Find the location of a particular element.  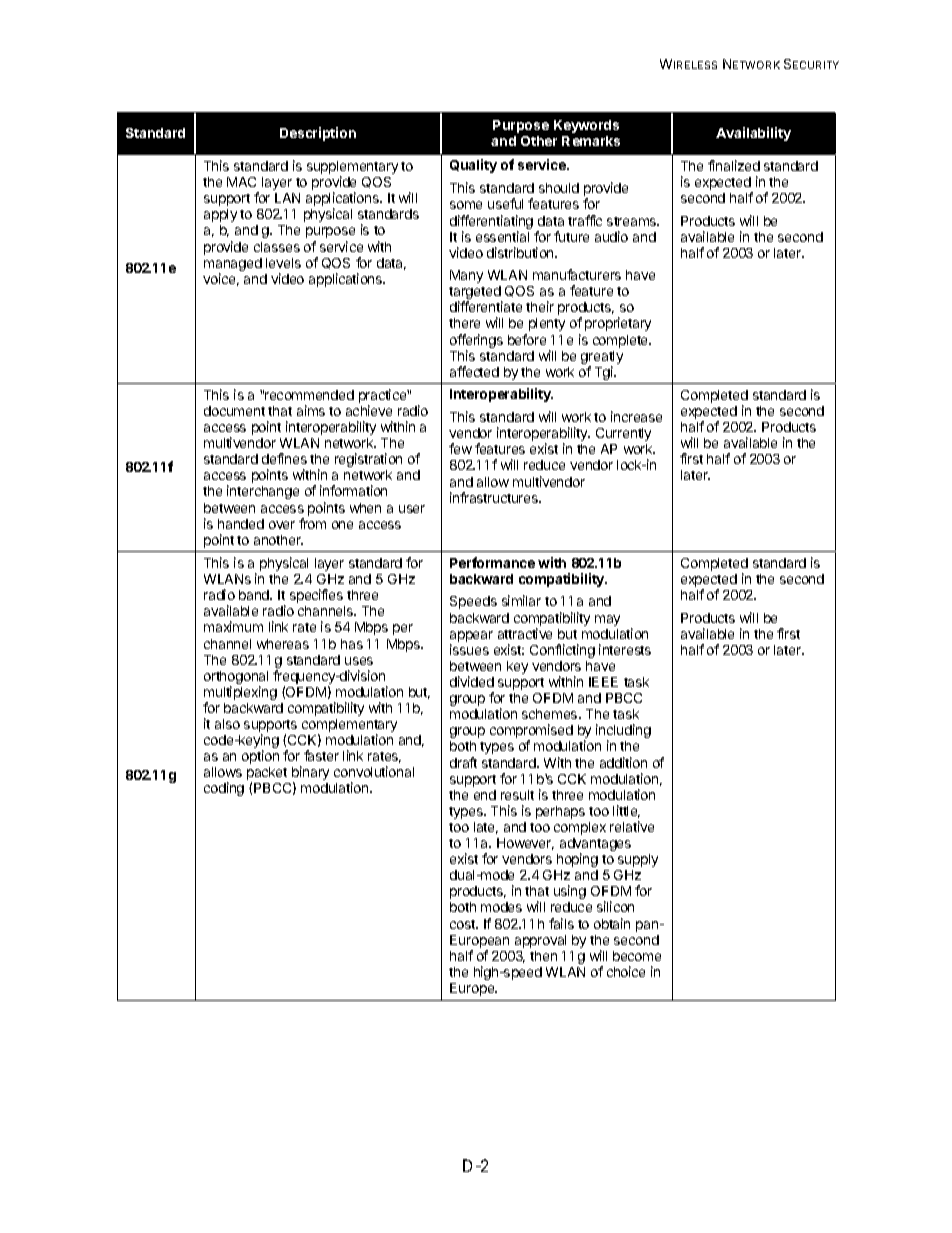

Quality is located at coordinates (473, 166).
